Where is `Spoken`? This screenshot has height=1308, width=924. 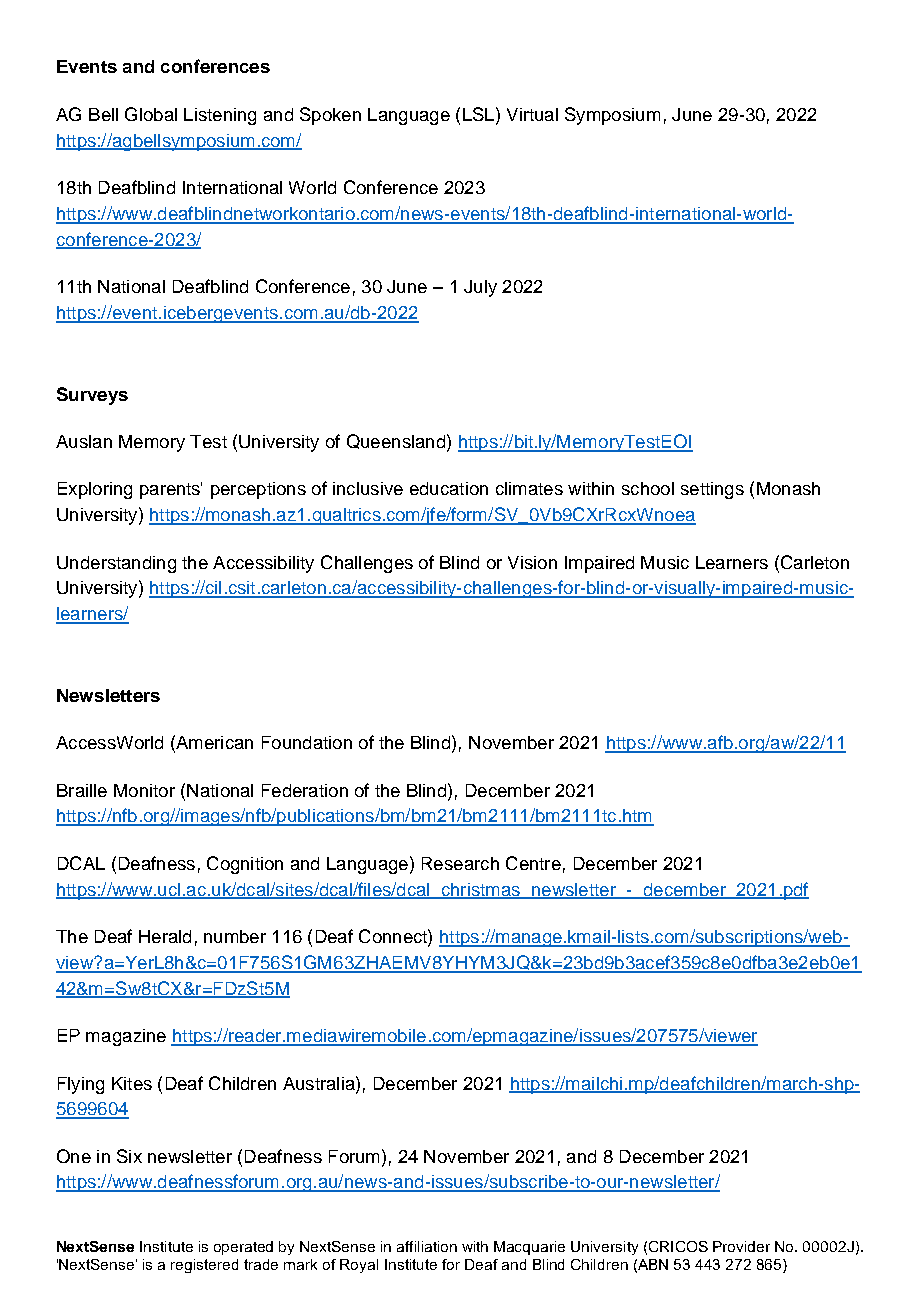
Spoken is located at coordinates (330, 116).
